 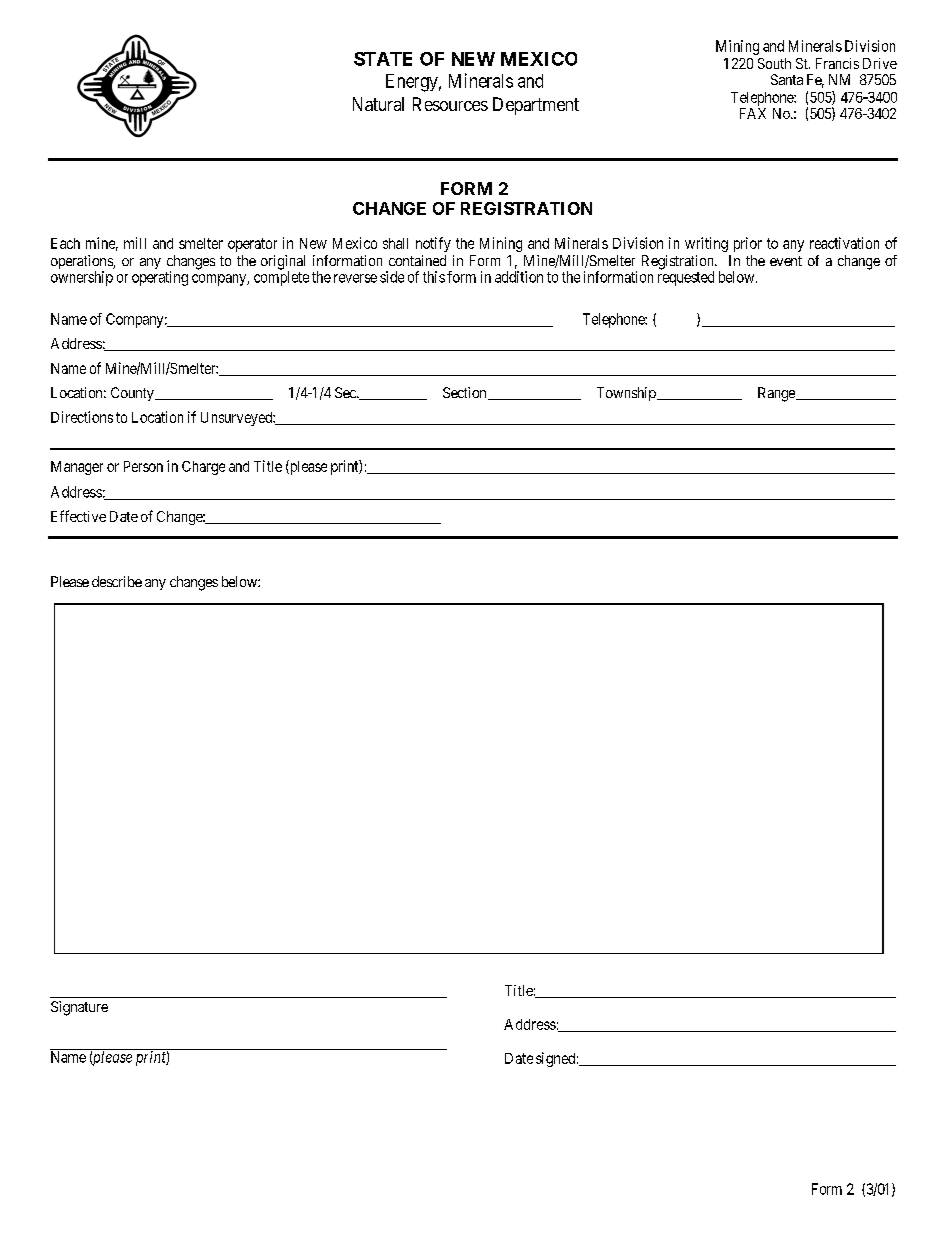 What do you see at coordinates (777, 394) in the image?
I see `Range` at bounding box center [777, 394].
